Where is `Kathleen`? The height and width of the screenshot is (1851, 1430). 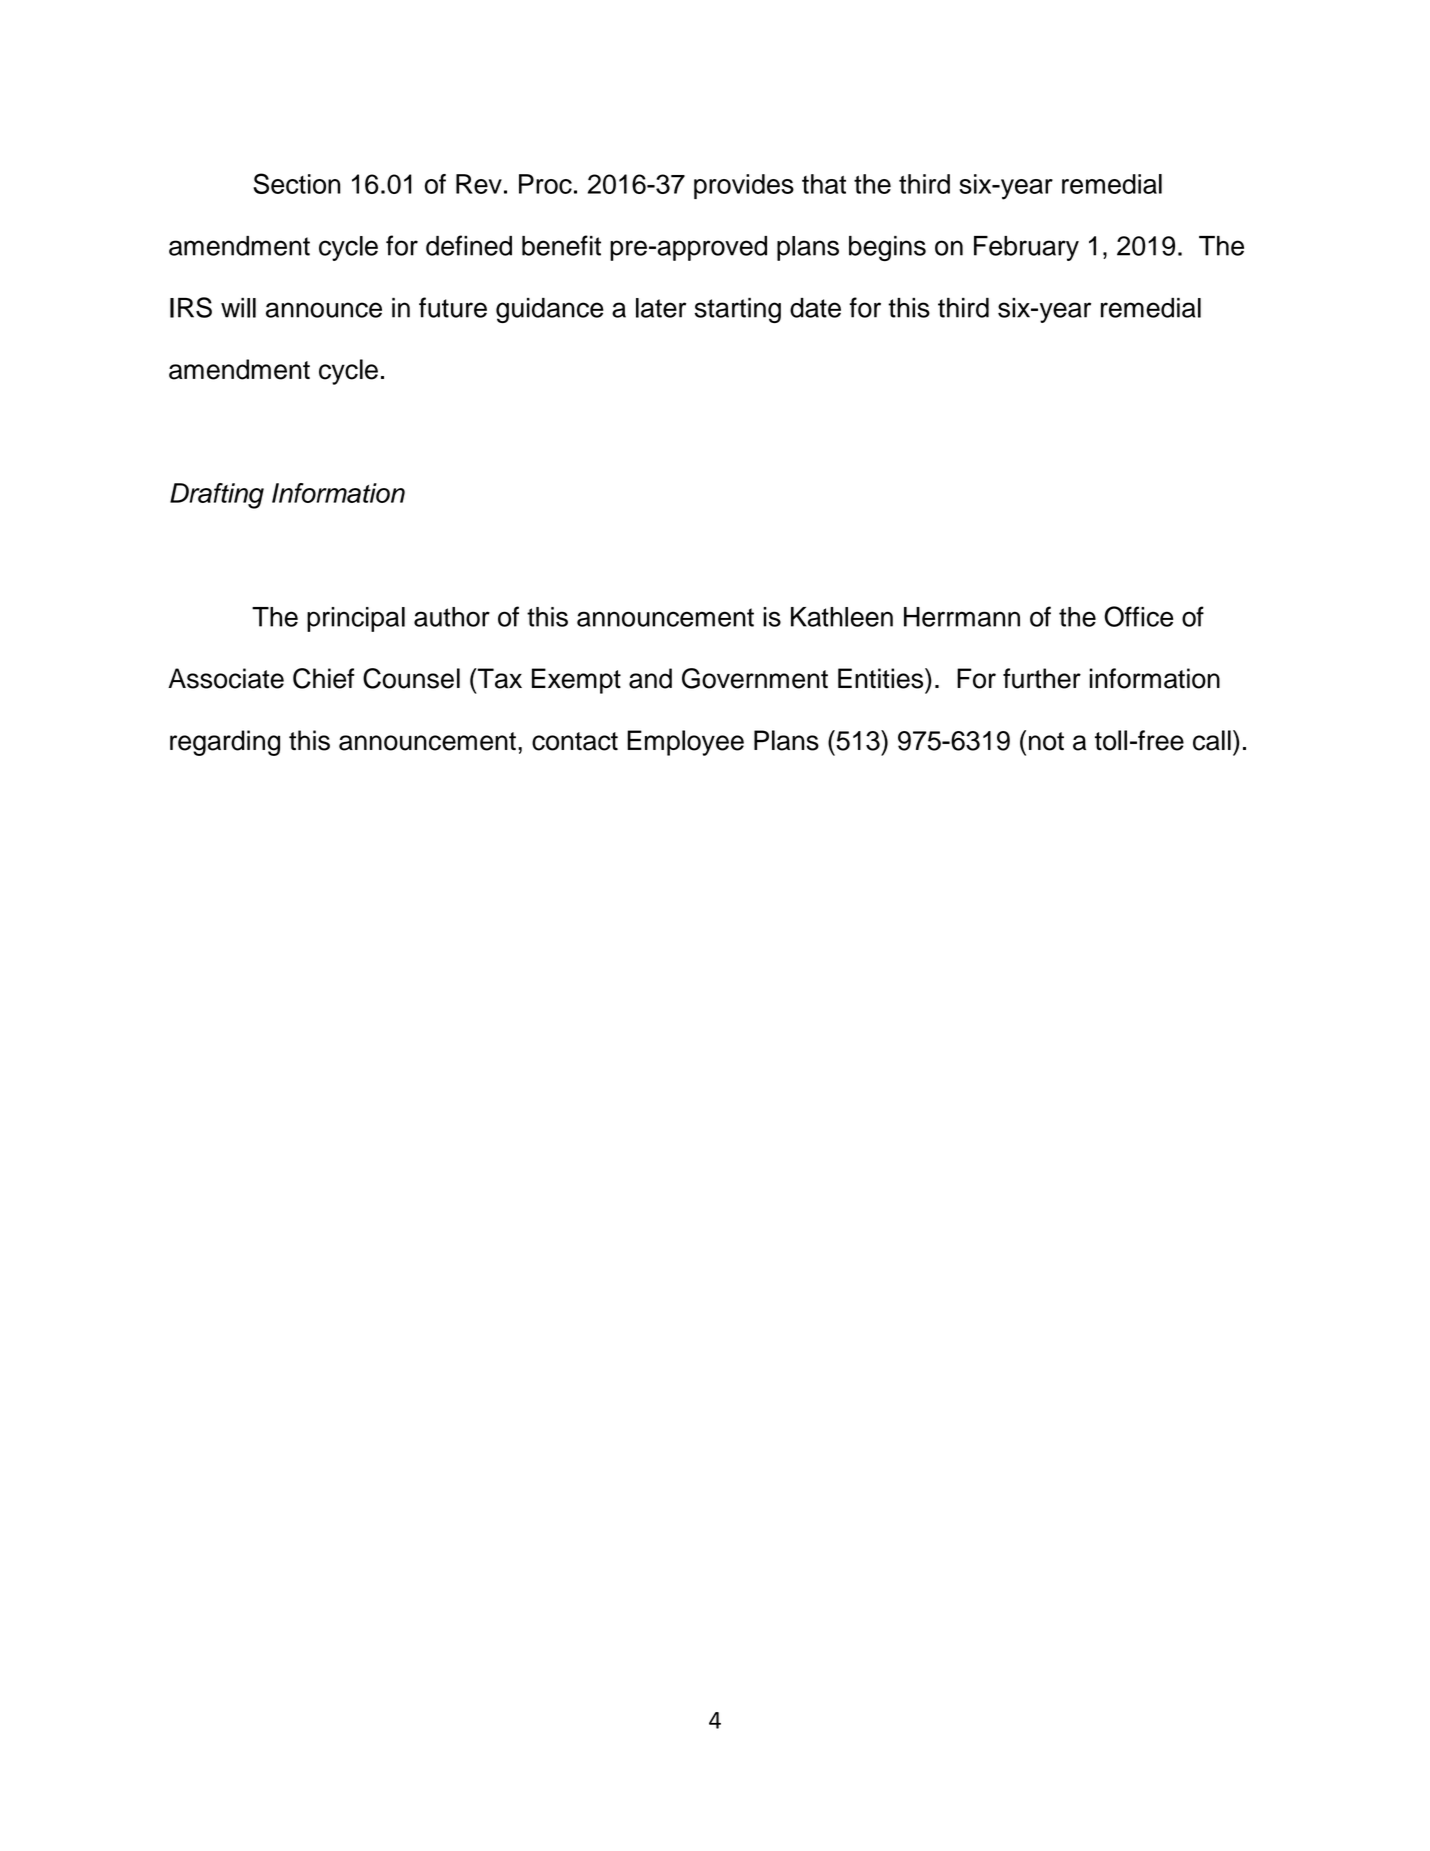
Kathleen is located at coordinates (842, 617).
